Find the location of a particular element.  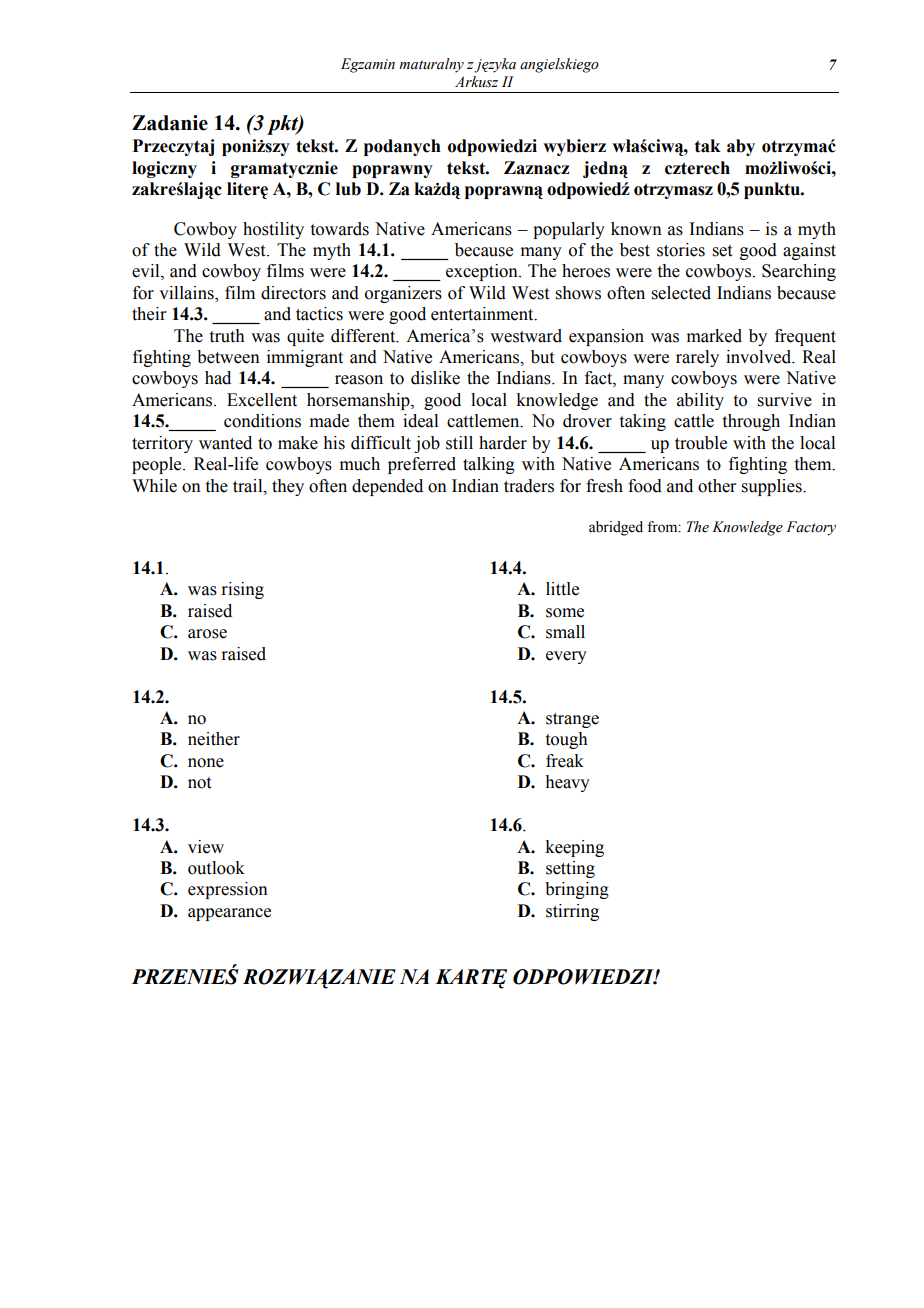

hostility is located at coordinates (273, 230).
